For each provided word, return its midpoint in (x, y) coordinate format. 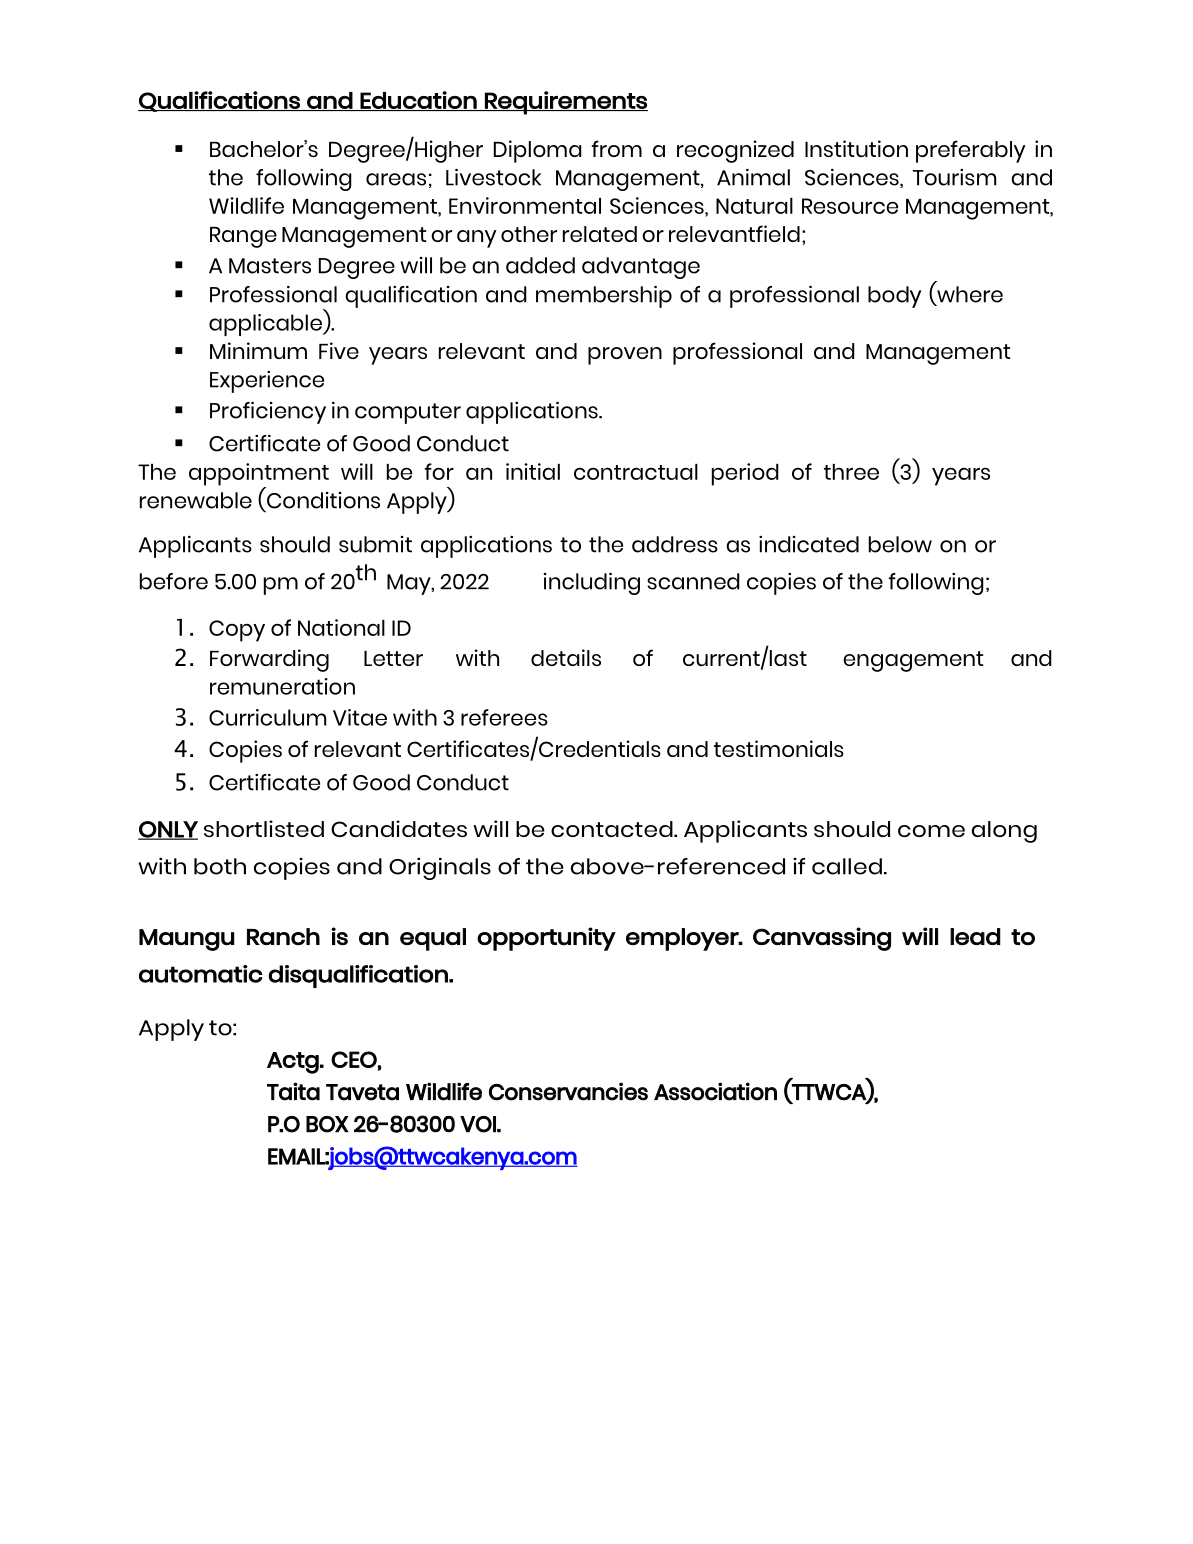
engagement (913, 661)
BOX (327, 1124)
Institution (856, 148)
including (592, 583)
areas (396, 179)
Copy (237, 631)
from (617, 148)
